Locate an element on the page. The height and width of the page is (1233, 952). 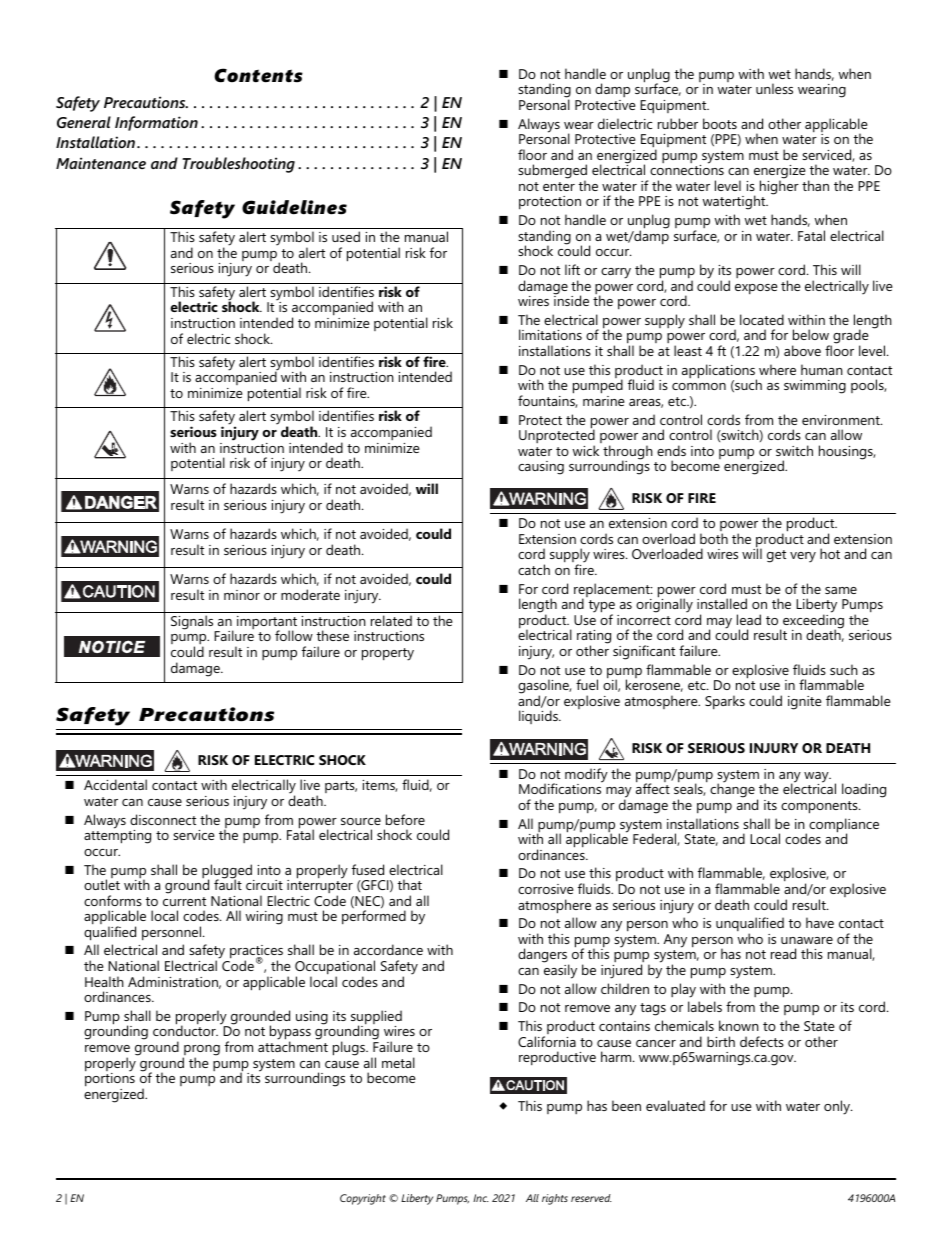
portions is located at coordinates (110, 1078).
